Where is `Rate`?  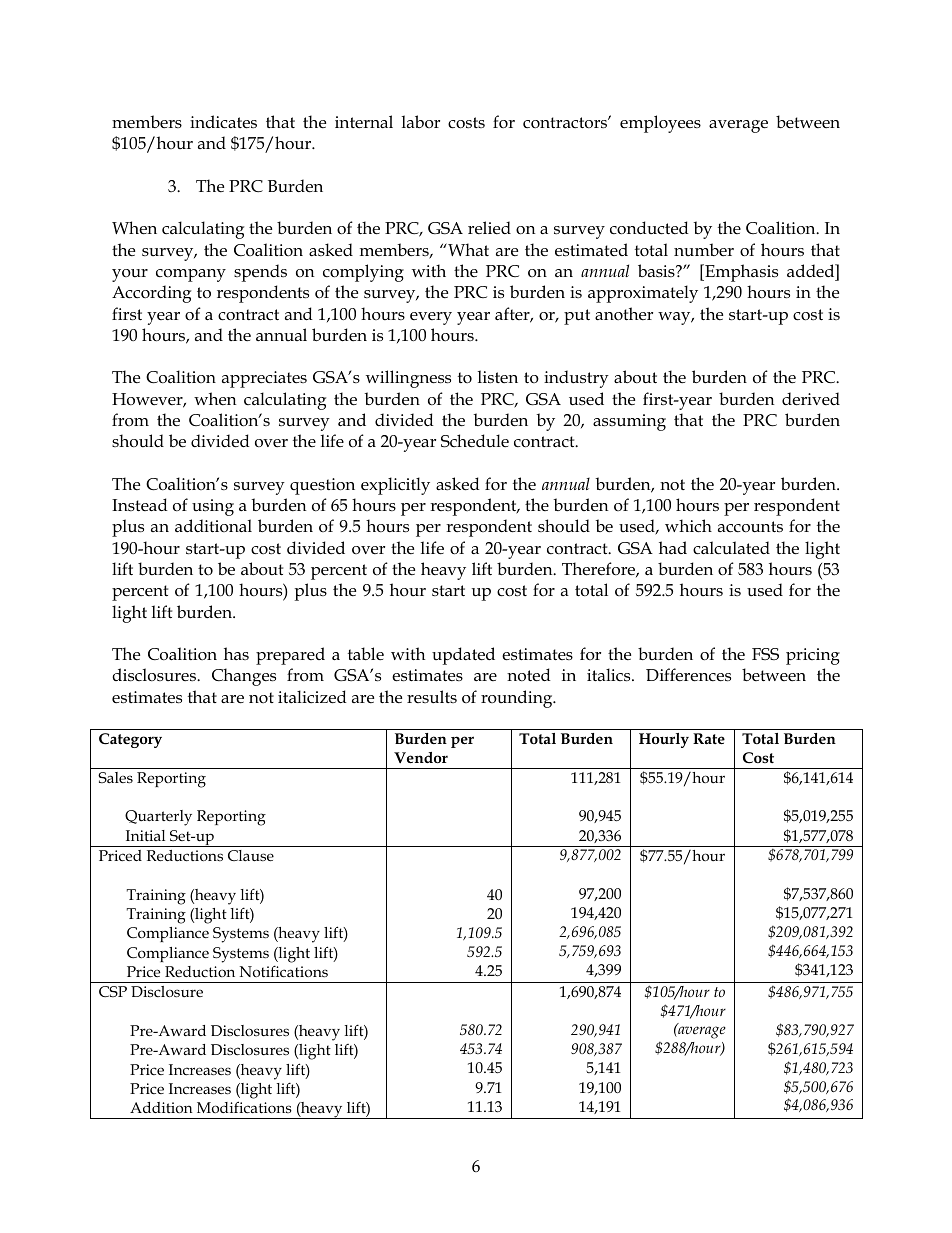
Rate is located at coordinates (709, 738).
